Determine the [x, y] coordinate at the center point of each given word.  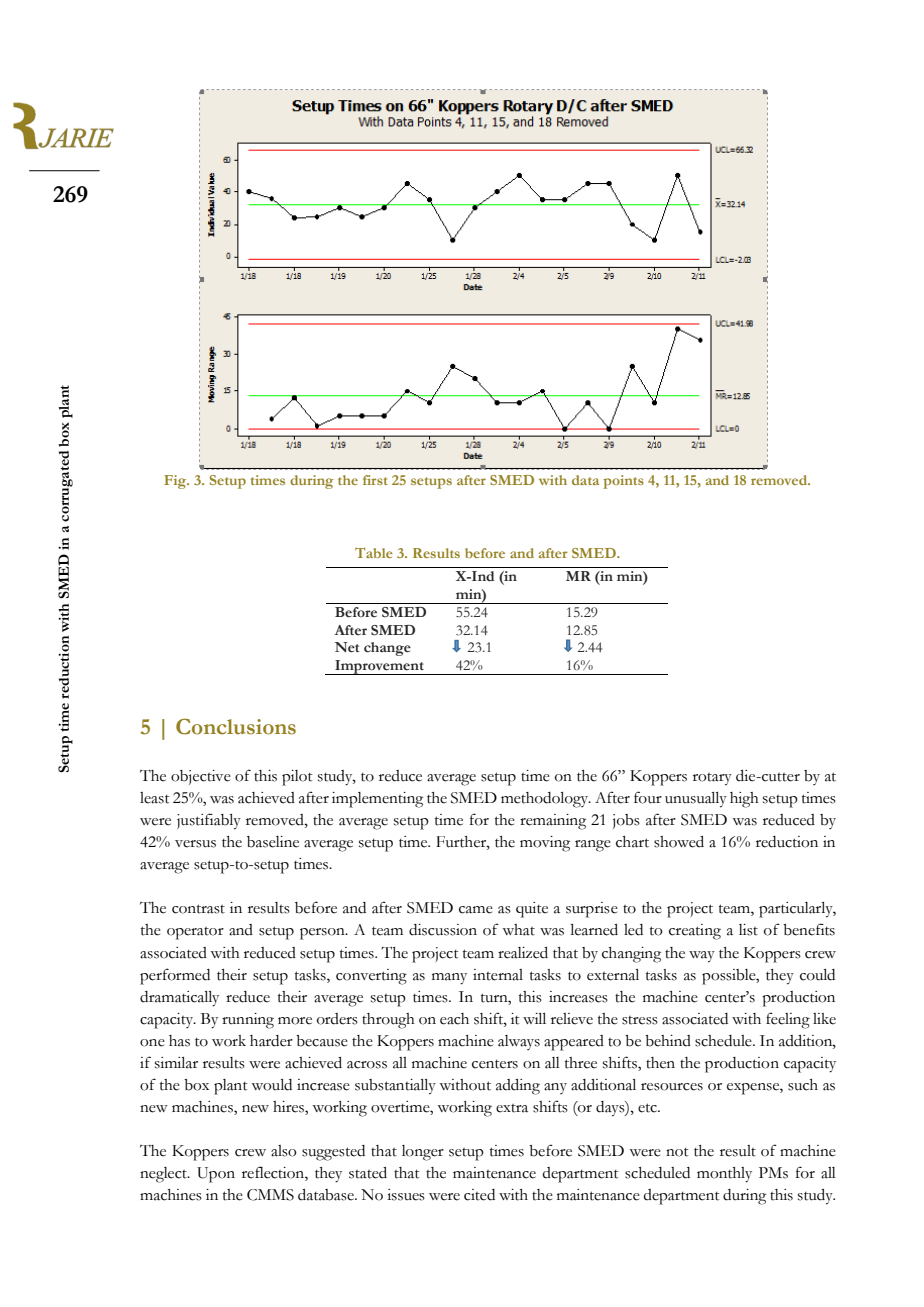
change [387, 649]
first [375, 480]
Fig [176, 482]
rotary [712, 779]
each [454, 1019]
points [623, 482]
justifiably [209, 821]
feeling [788, 1020]
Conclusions [236, 727]
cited [479, 1195]
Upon [216, 1175]
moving [545, 844]
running [248, 1021]
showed [679, 842]
